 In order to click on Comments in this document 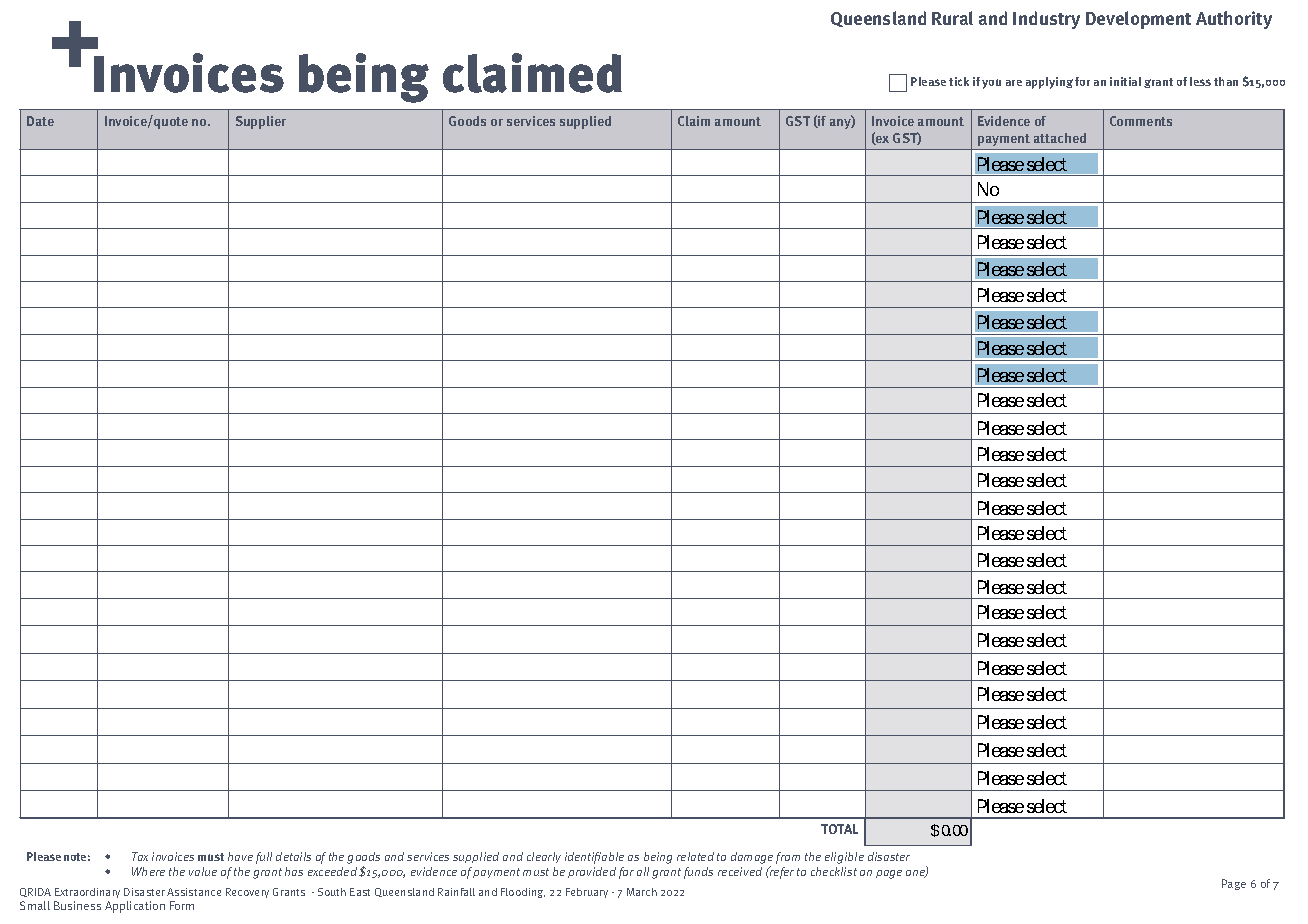, I will do `click(1141, 121)`.
